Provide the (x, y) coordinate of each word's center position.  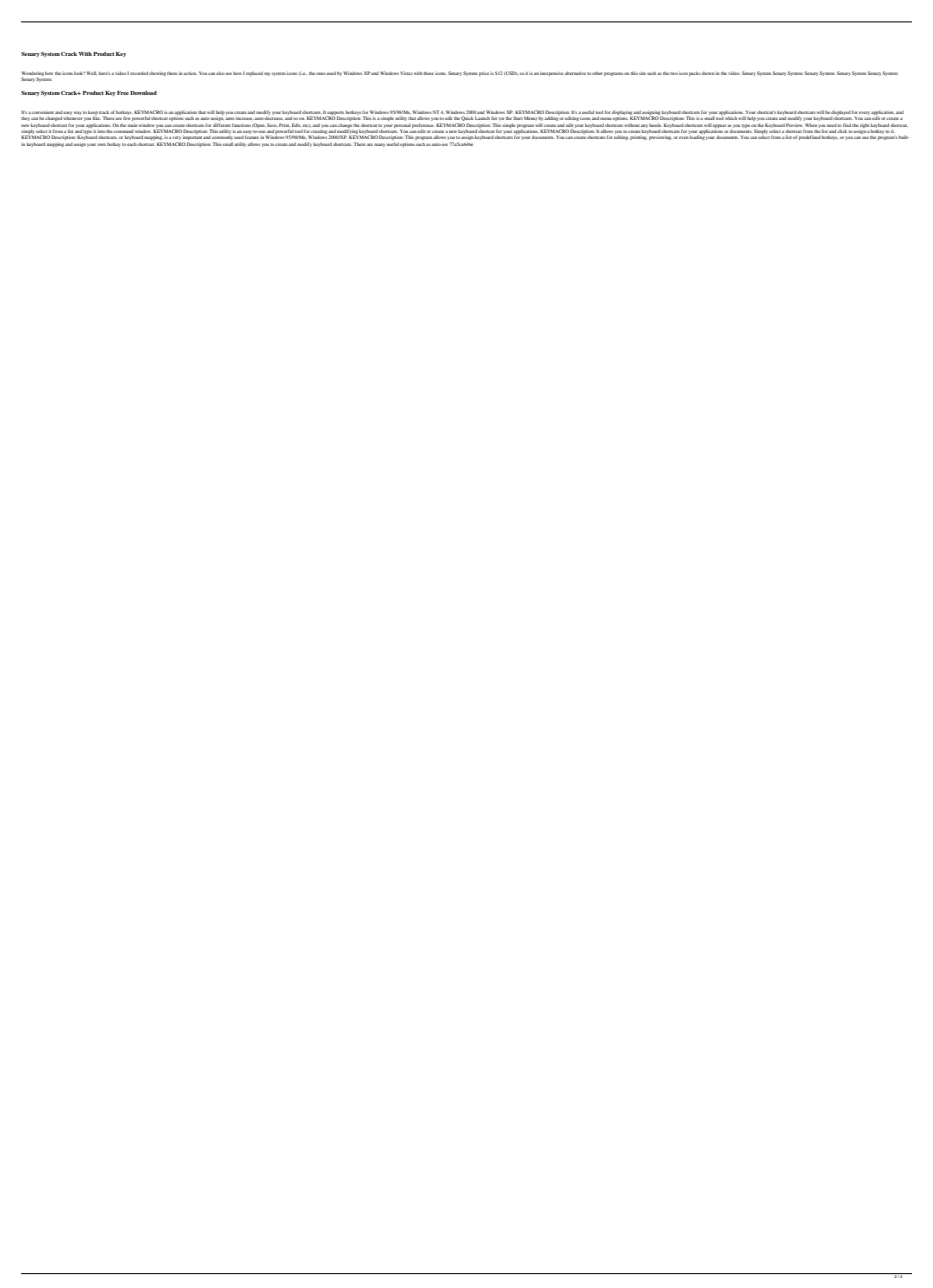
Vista (406, 73)
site (642, 73)
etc (307, 125)
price (484, 74)
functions (241, 125)
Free (123, 93)
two (674, 73)
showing (157, 74)
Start (518, 118)
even (684, 137)
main (132, 126)
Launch (482, 118)
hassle (655, 125)
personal (402, 126)
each (132, 144)
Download (143, 93)
